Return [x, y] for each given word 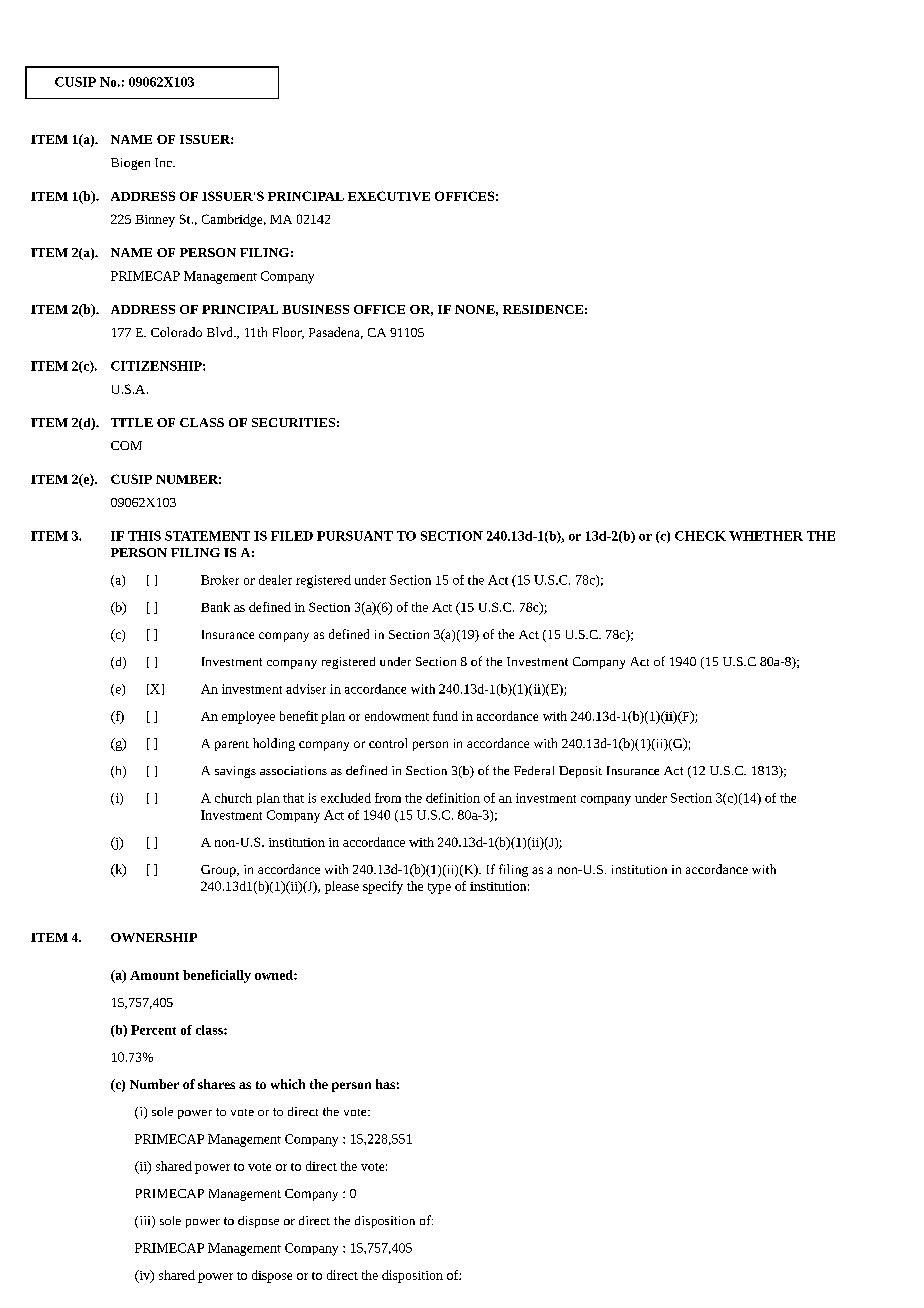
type [439, 888]
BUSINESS [315, 309]
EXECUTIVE [389, 196]
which [288, 1084]
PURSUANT [355, 536]
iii [145, 1222]
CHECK [700, 536]
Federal [534, 770]
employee [248, 717]
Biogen [130, 164]
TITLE [132, 422]
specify [383, 887]
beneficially [217, 976]
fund [445, 716]
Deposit [580, 772]
